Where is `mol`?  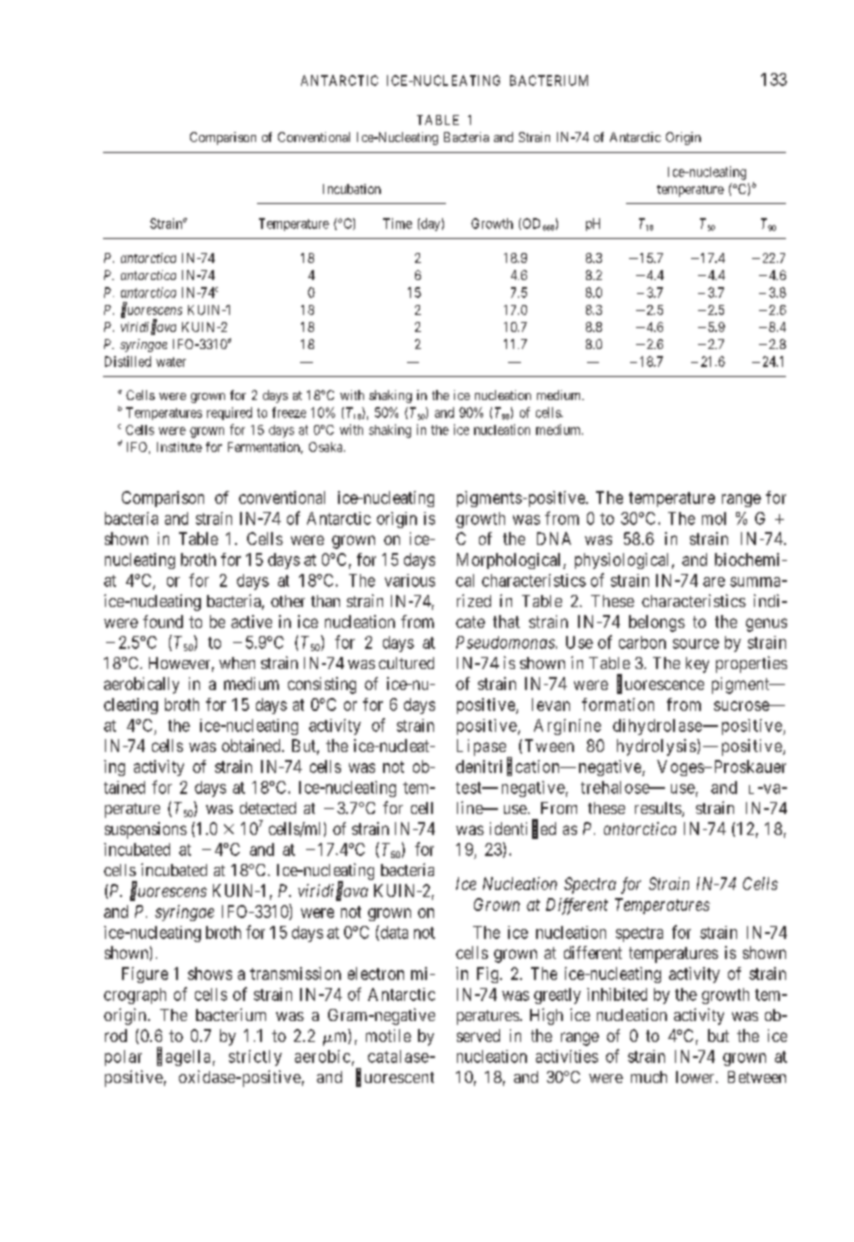 mol is located at coordinates (714, 518).
